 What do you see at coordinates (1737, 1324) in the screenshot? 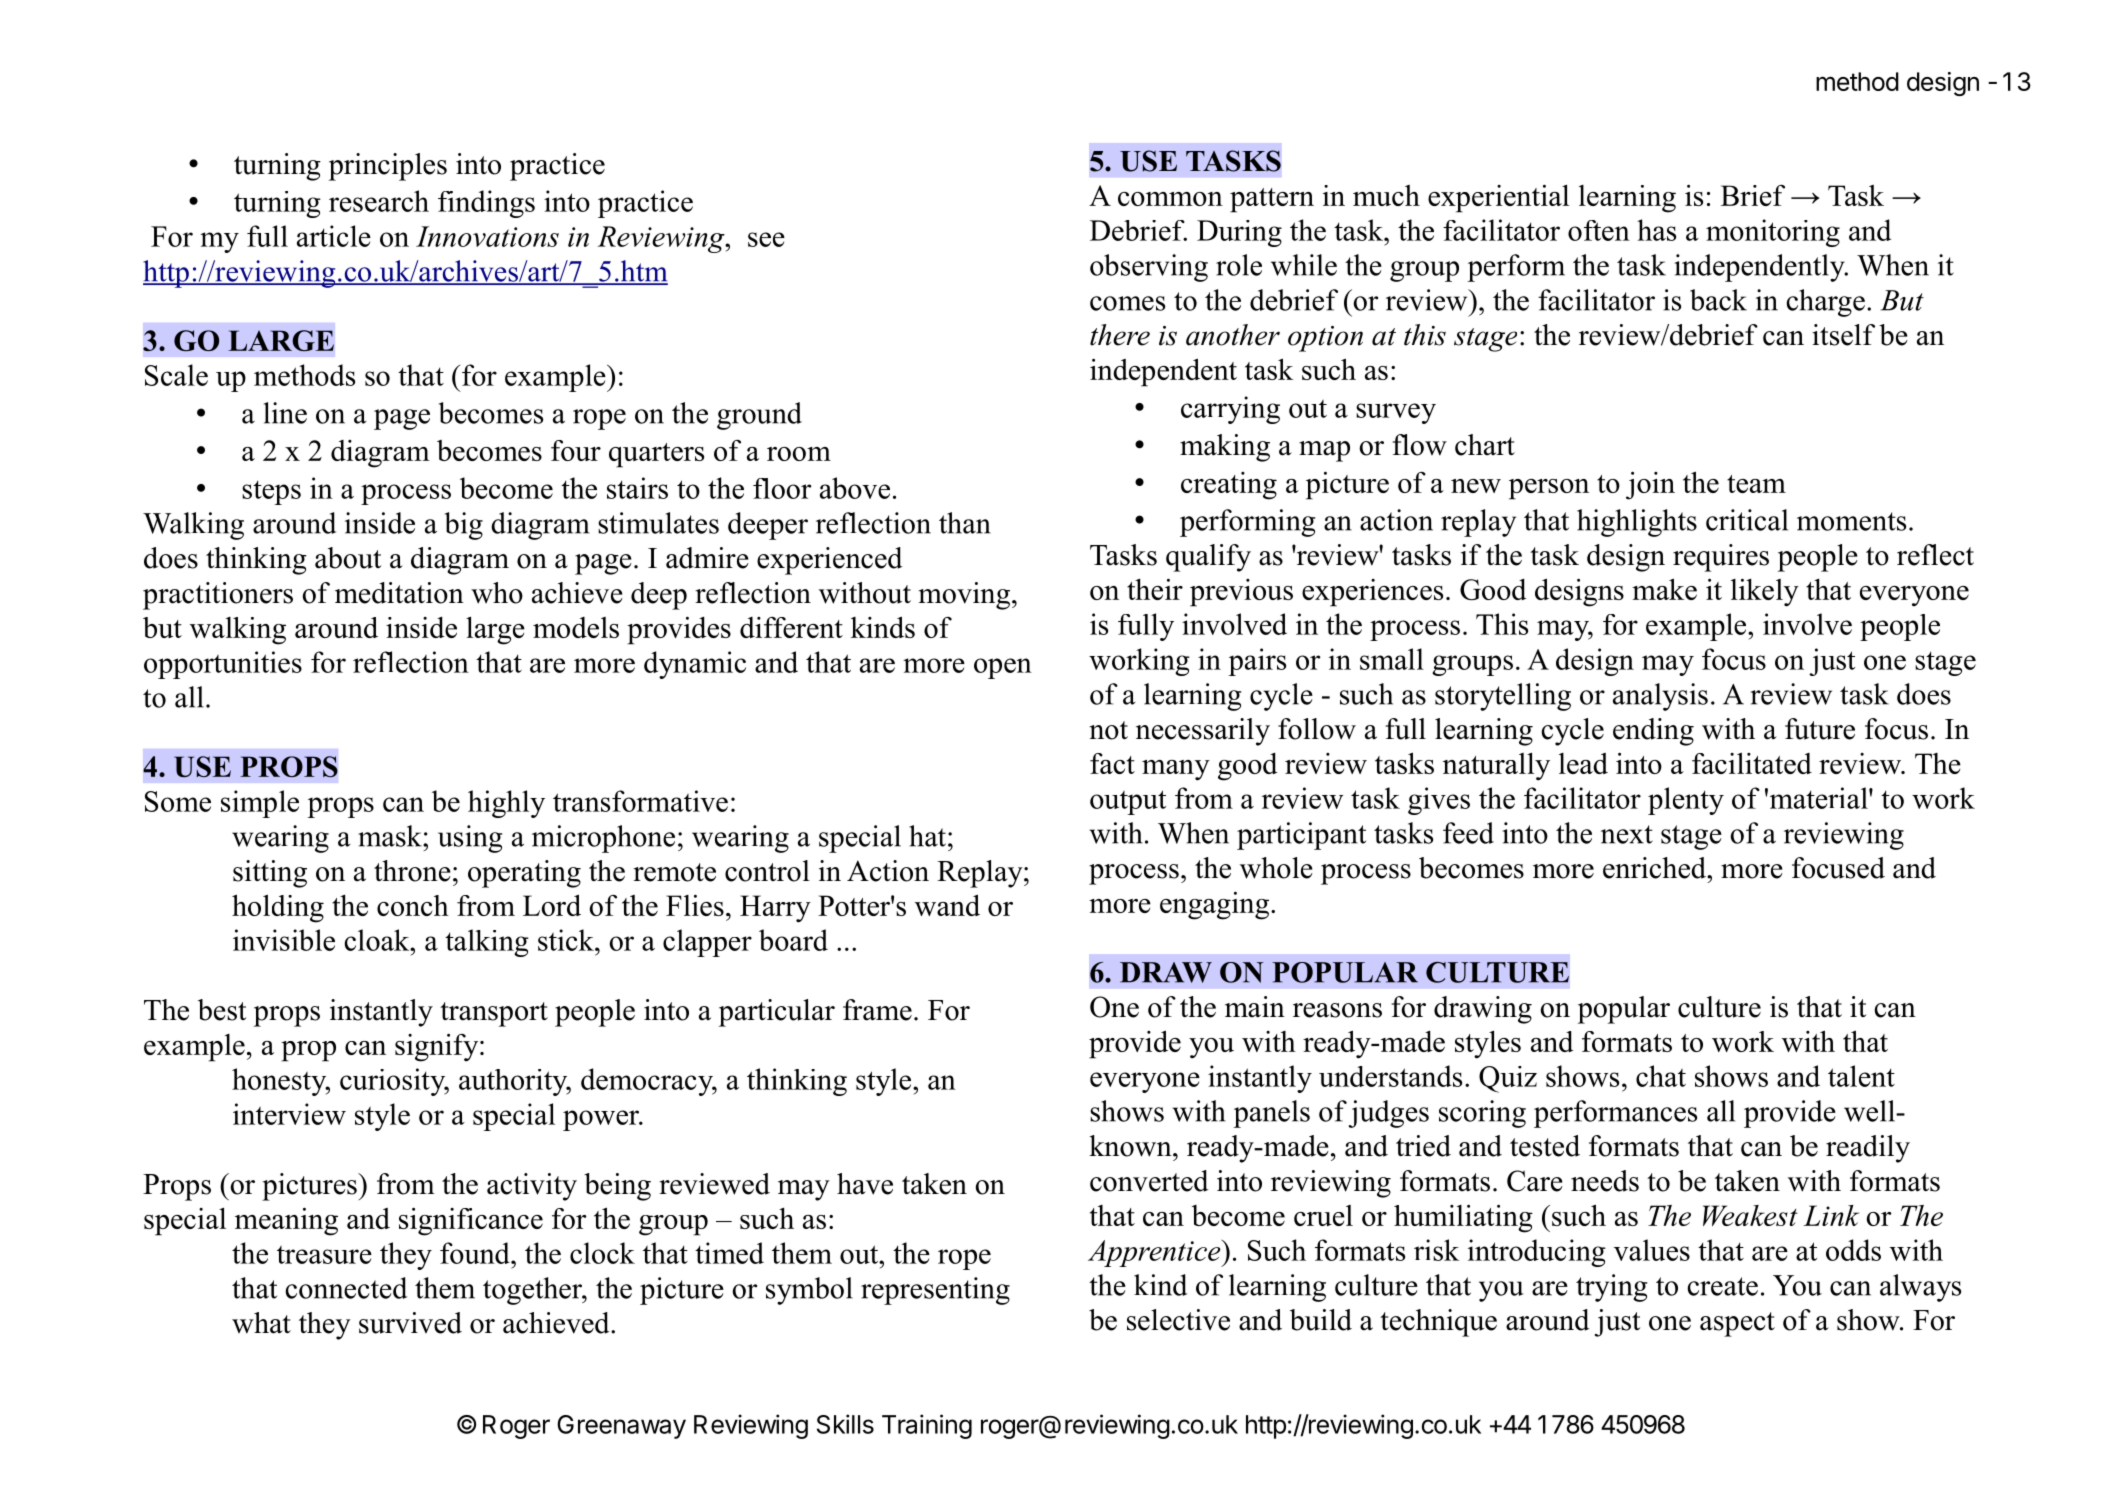
I see `aspect` at bounding box center [1737, 1324].
